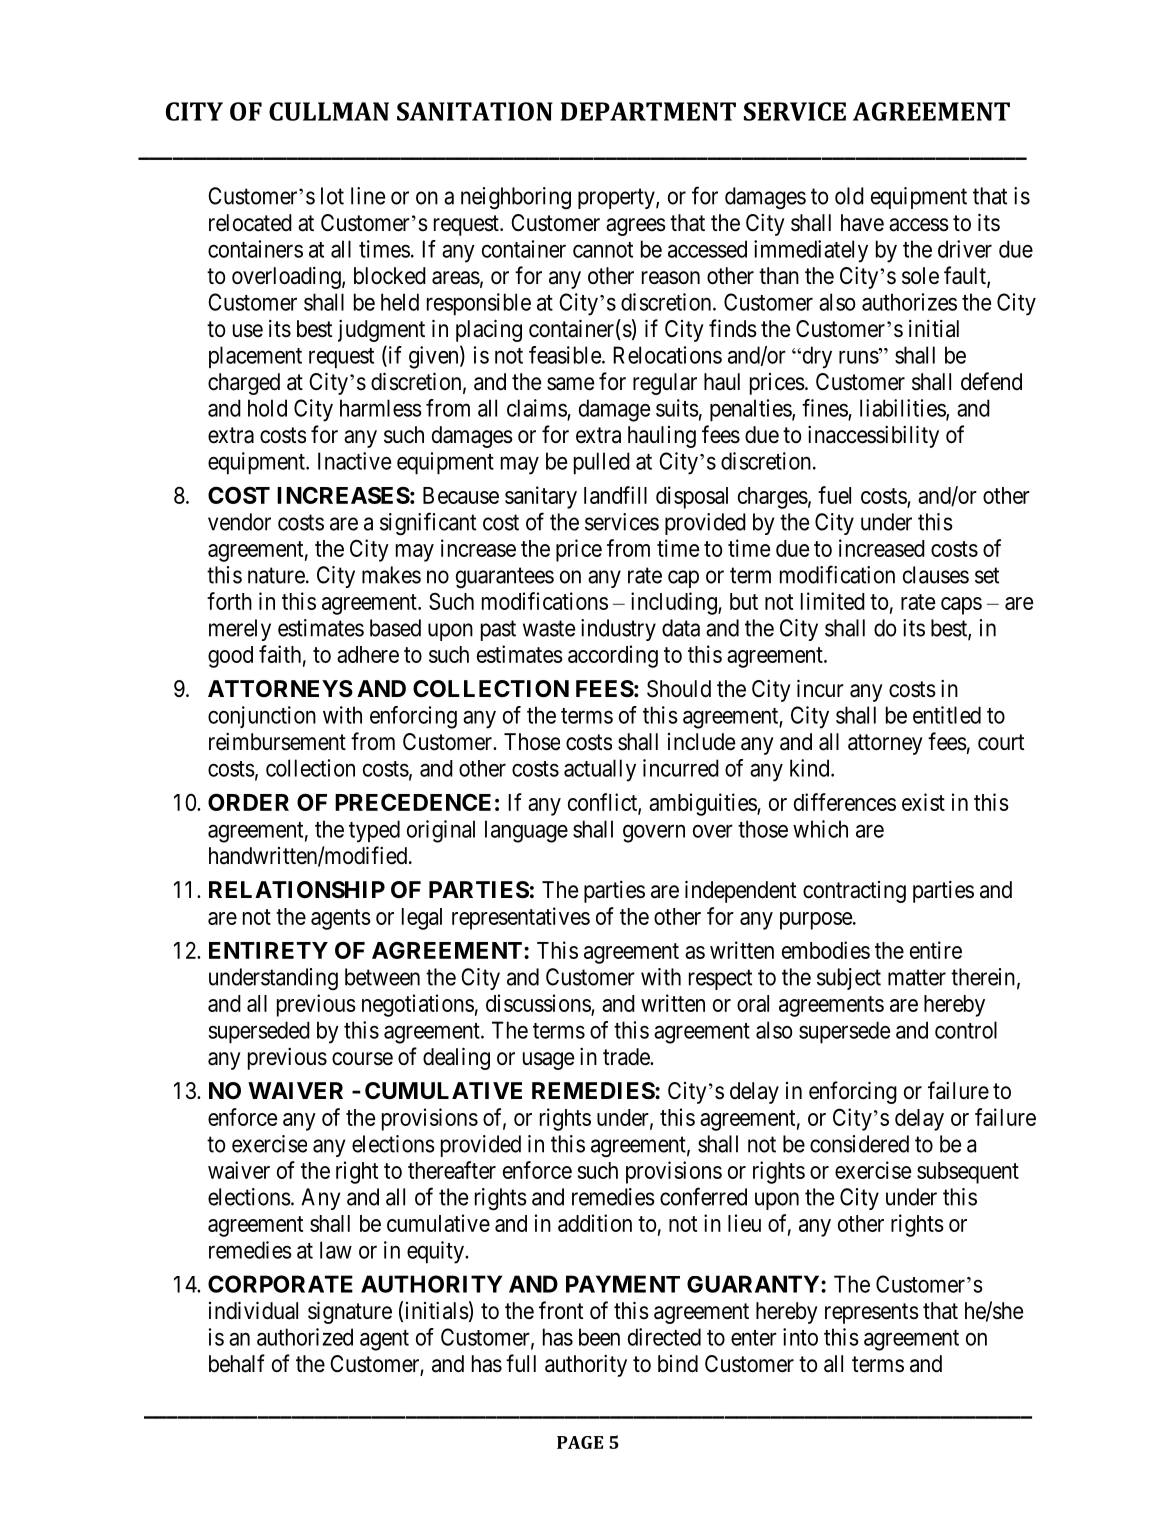 The width and height of the document is (1176, 1522). I want to click on liabilities, so click(903, 409).
